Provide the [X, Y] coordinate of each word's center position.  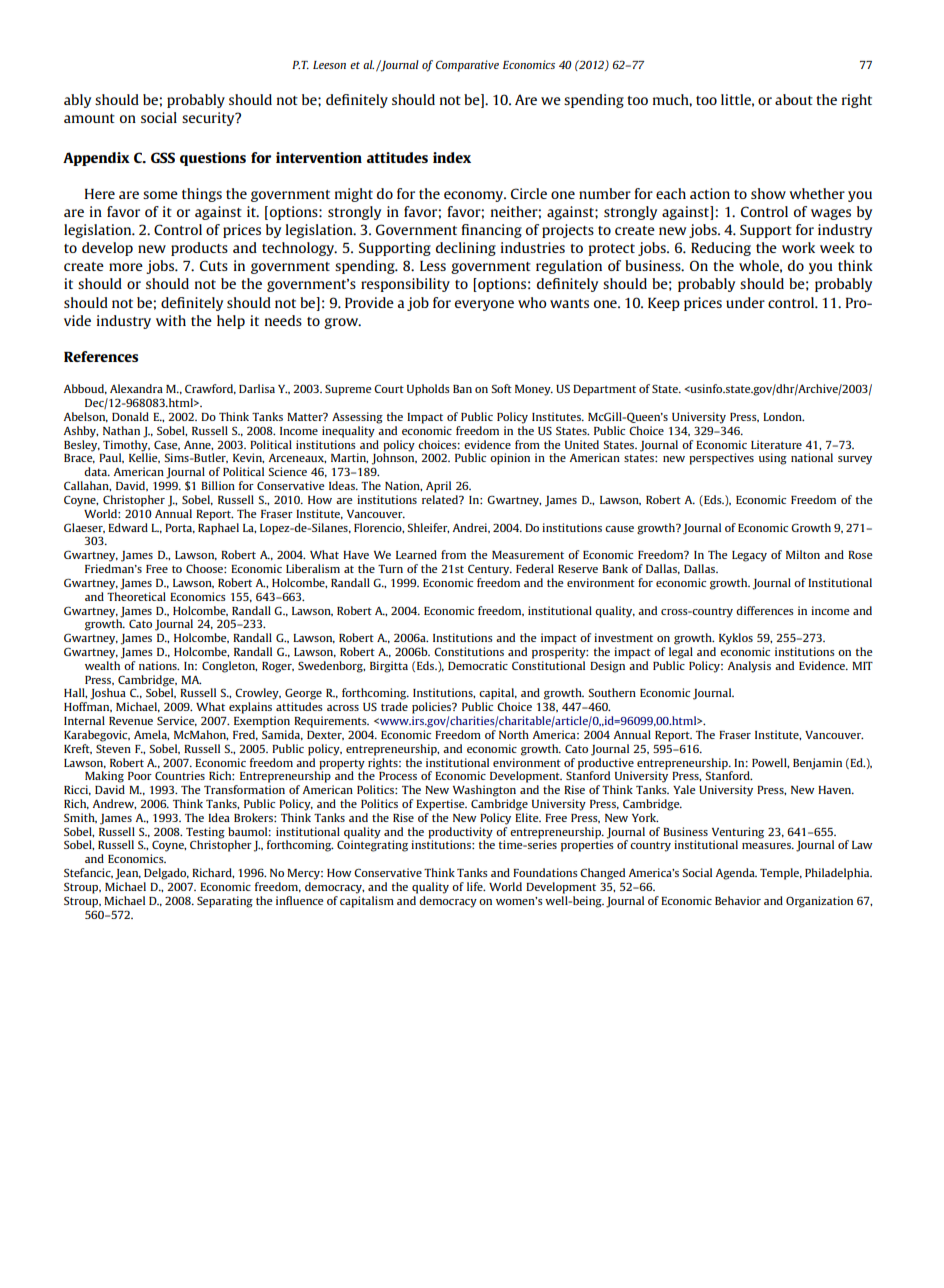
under [745, 302]
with [171, 320]
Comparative [467, 66]
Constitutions [469, 651]
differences [765, 610]
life [476, 886]
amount [89, 118]
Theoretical [136, 596]
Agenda [736, 874]
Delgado [166, 874]
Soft [501, 388]
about [794, 99]
